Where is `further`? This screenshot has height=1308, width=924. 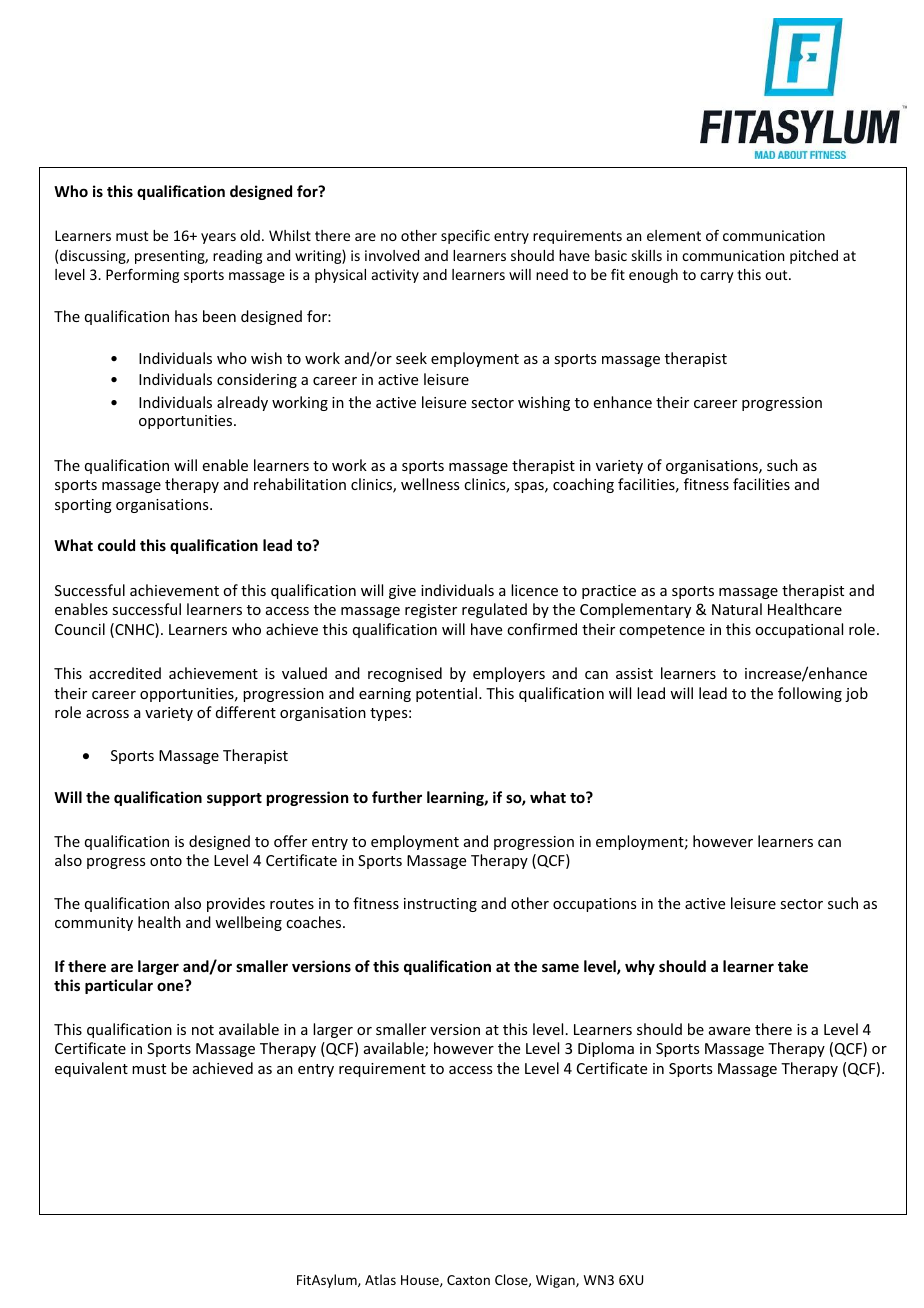
further is located at coordinates (397, 797).
